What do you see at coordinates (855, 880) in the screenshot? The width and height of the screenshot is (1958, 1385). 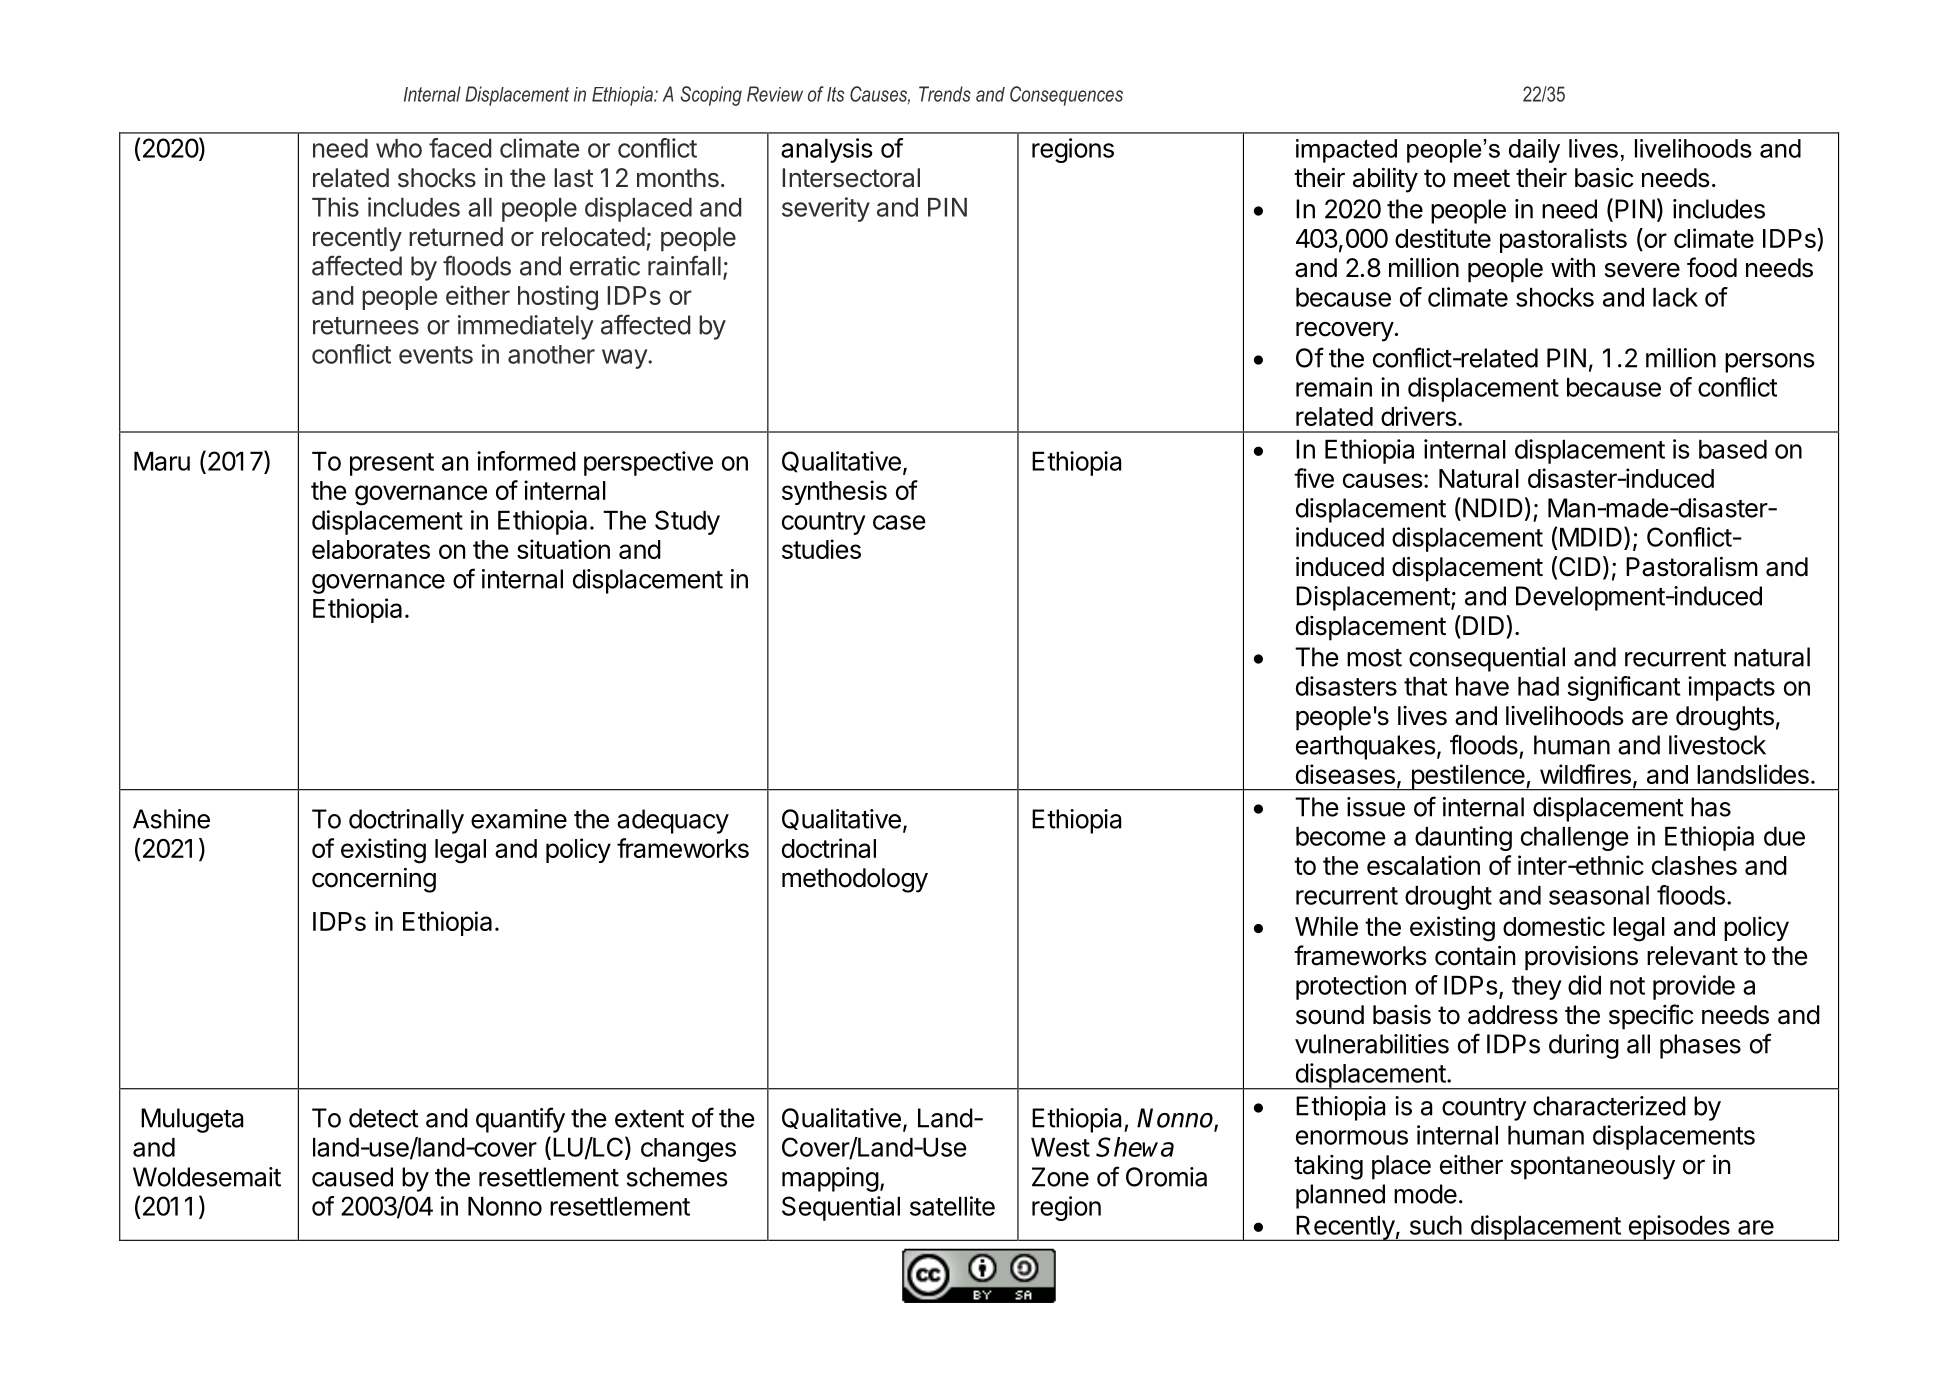 I see `methodology` at bounding box center [855, 880].
